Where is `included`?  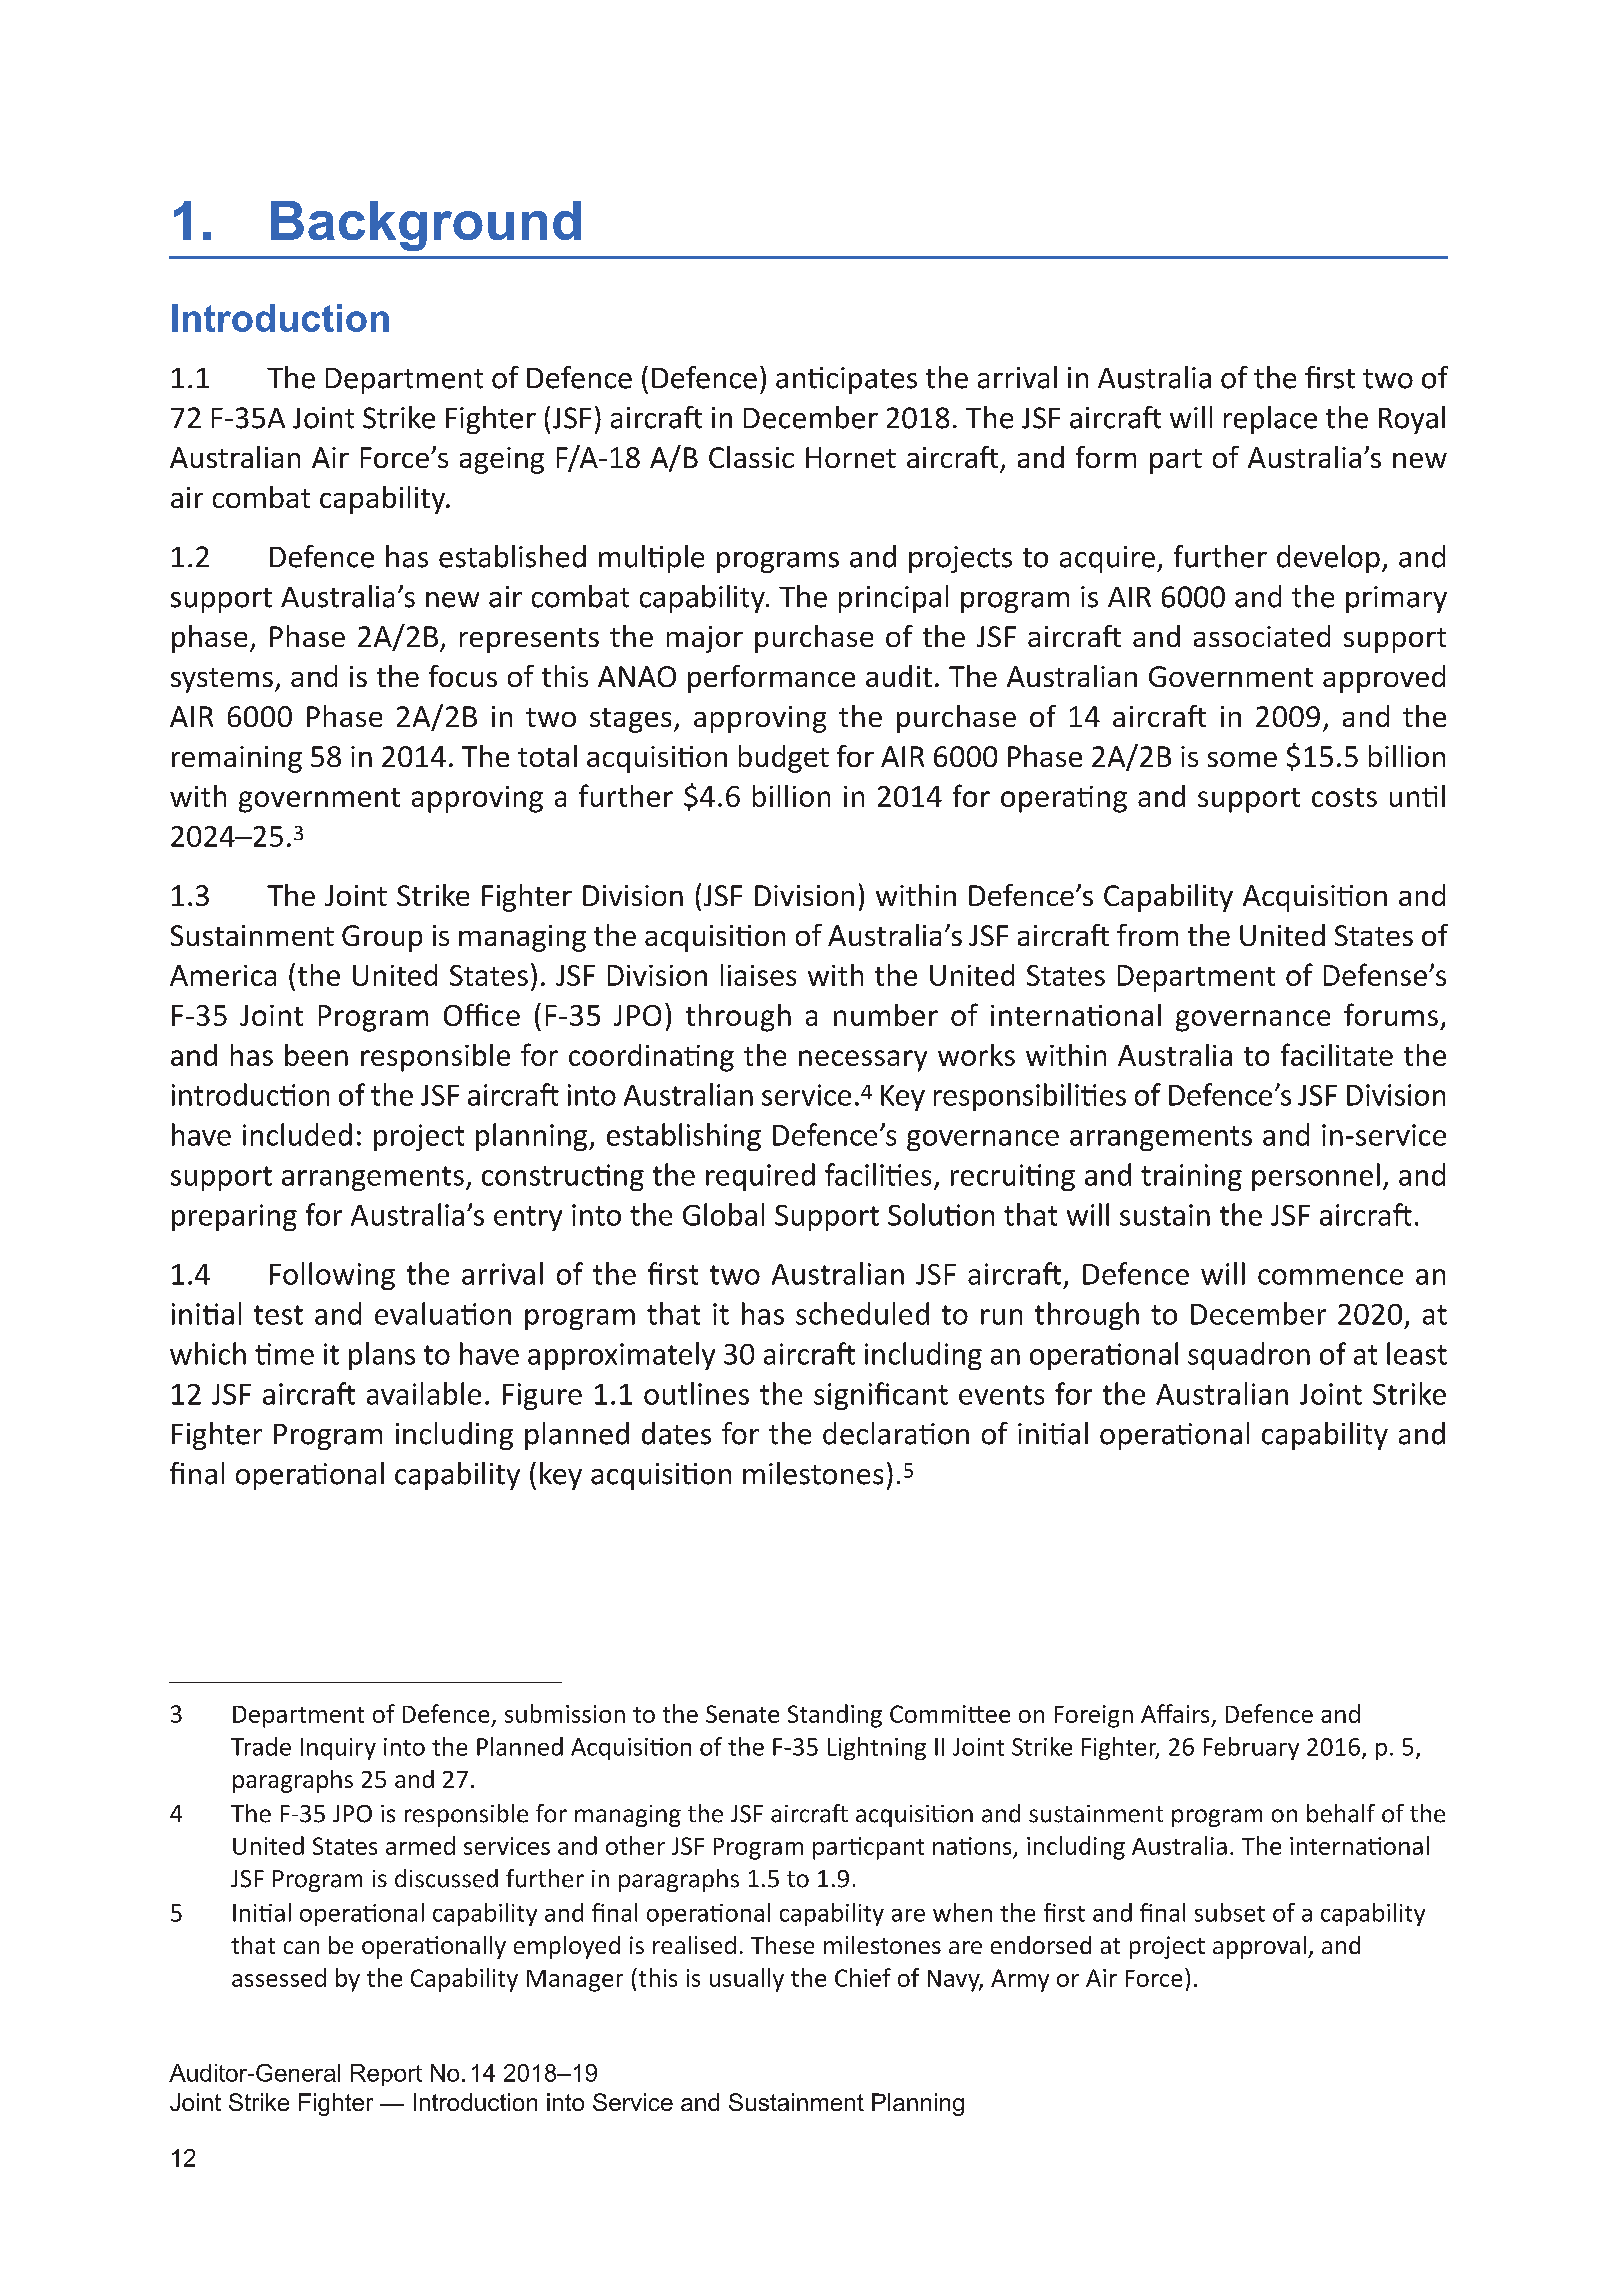
included is located at coordinates (297, 1134).
